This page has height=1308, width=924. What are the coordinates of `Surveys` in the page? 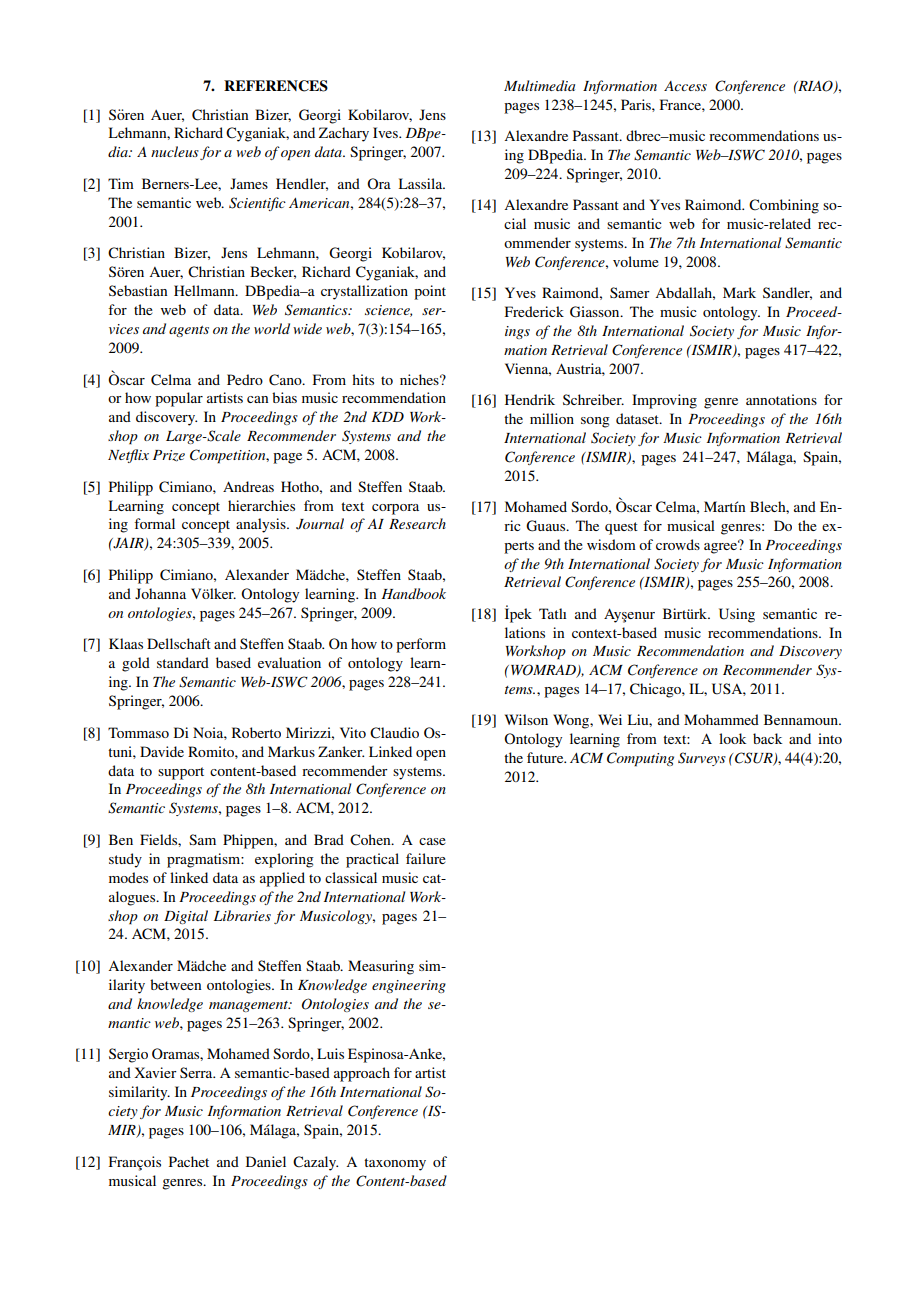 It's located at (702, 759).
